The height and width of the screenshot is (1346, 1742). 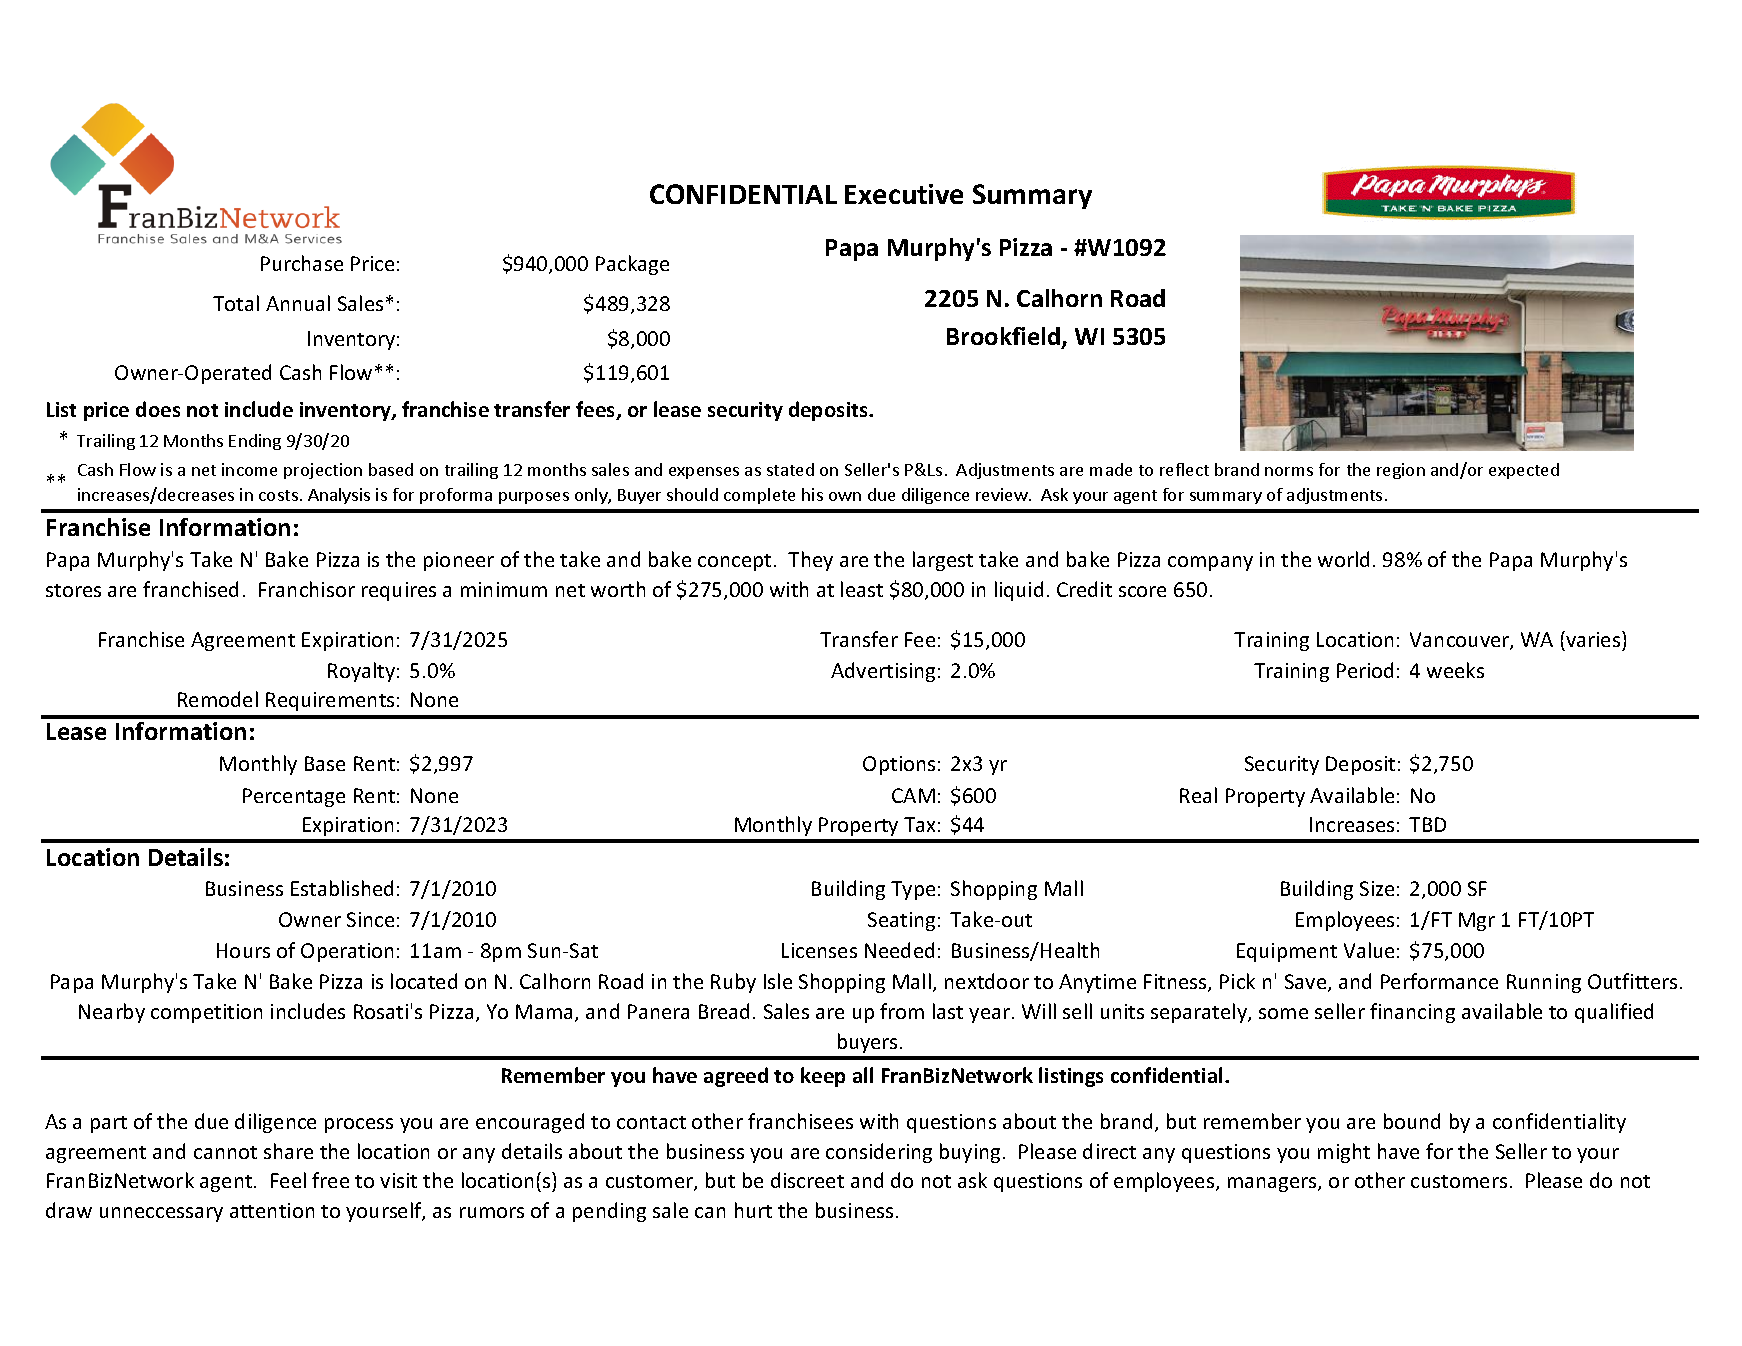 What do you see at coordinates (1005, 337) in the screenshot?
I see `Brookfield` at bounding box center [1005, 337].
